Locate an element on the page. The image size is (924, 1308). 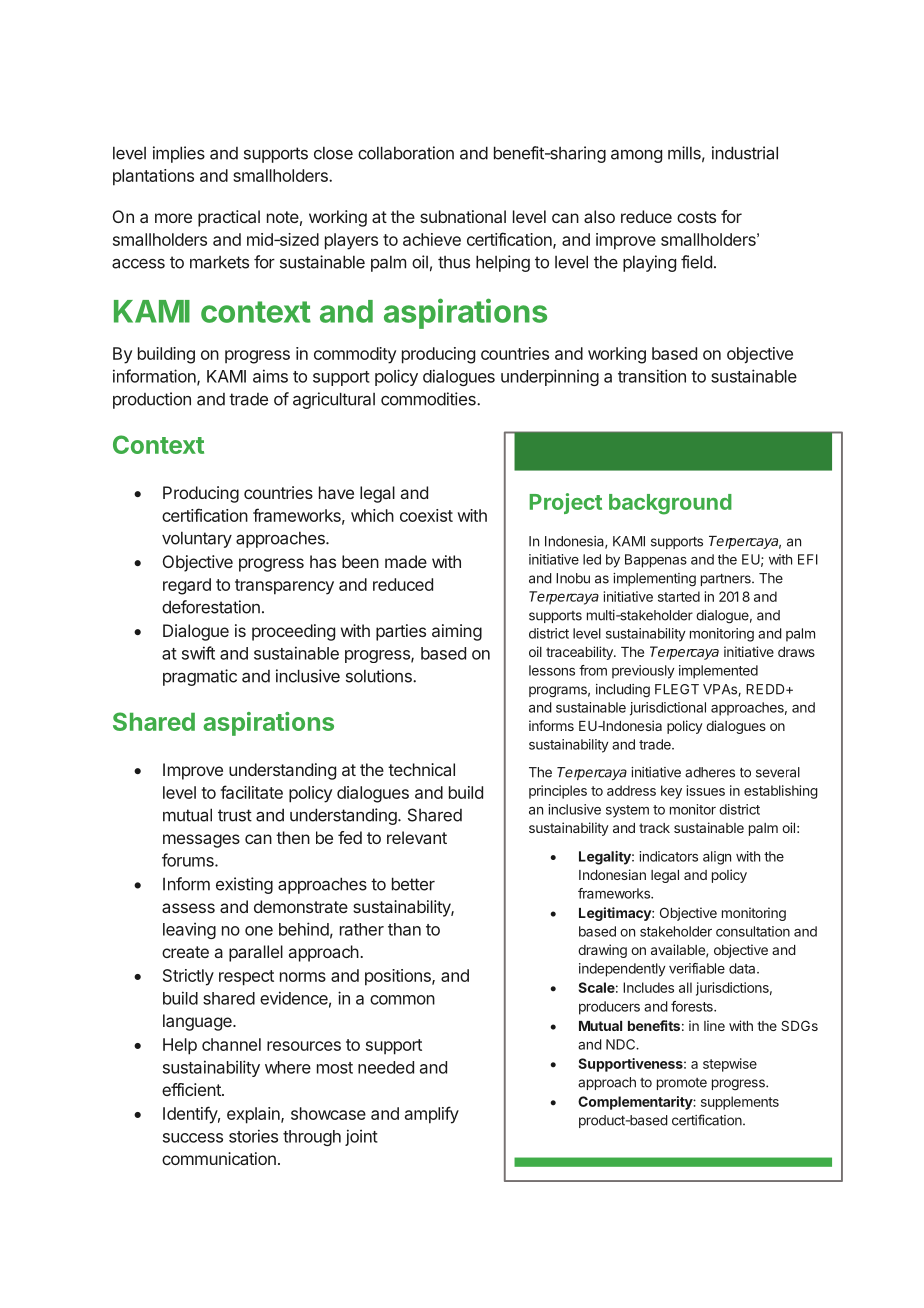
voluntary is located at coordinates (197, 539).
